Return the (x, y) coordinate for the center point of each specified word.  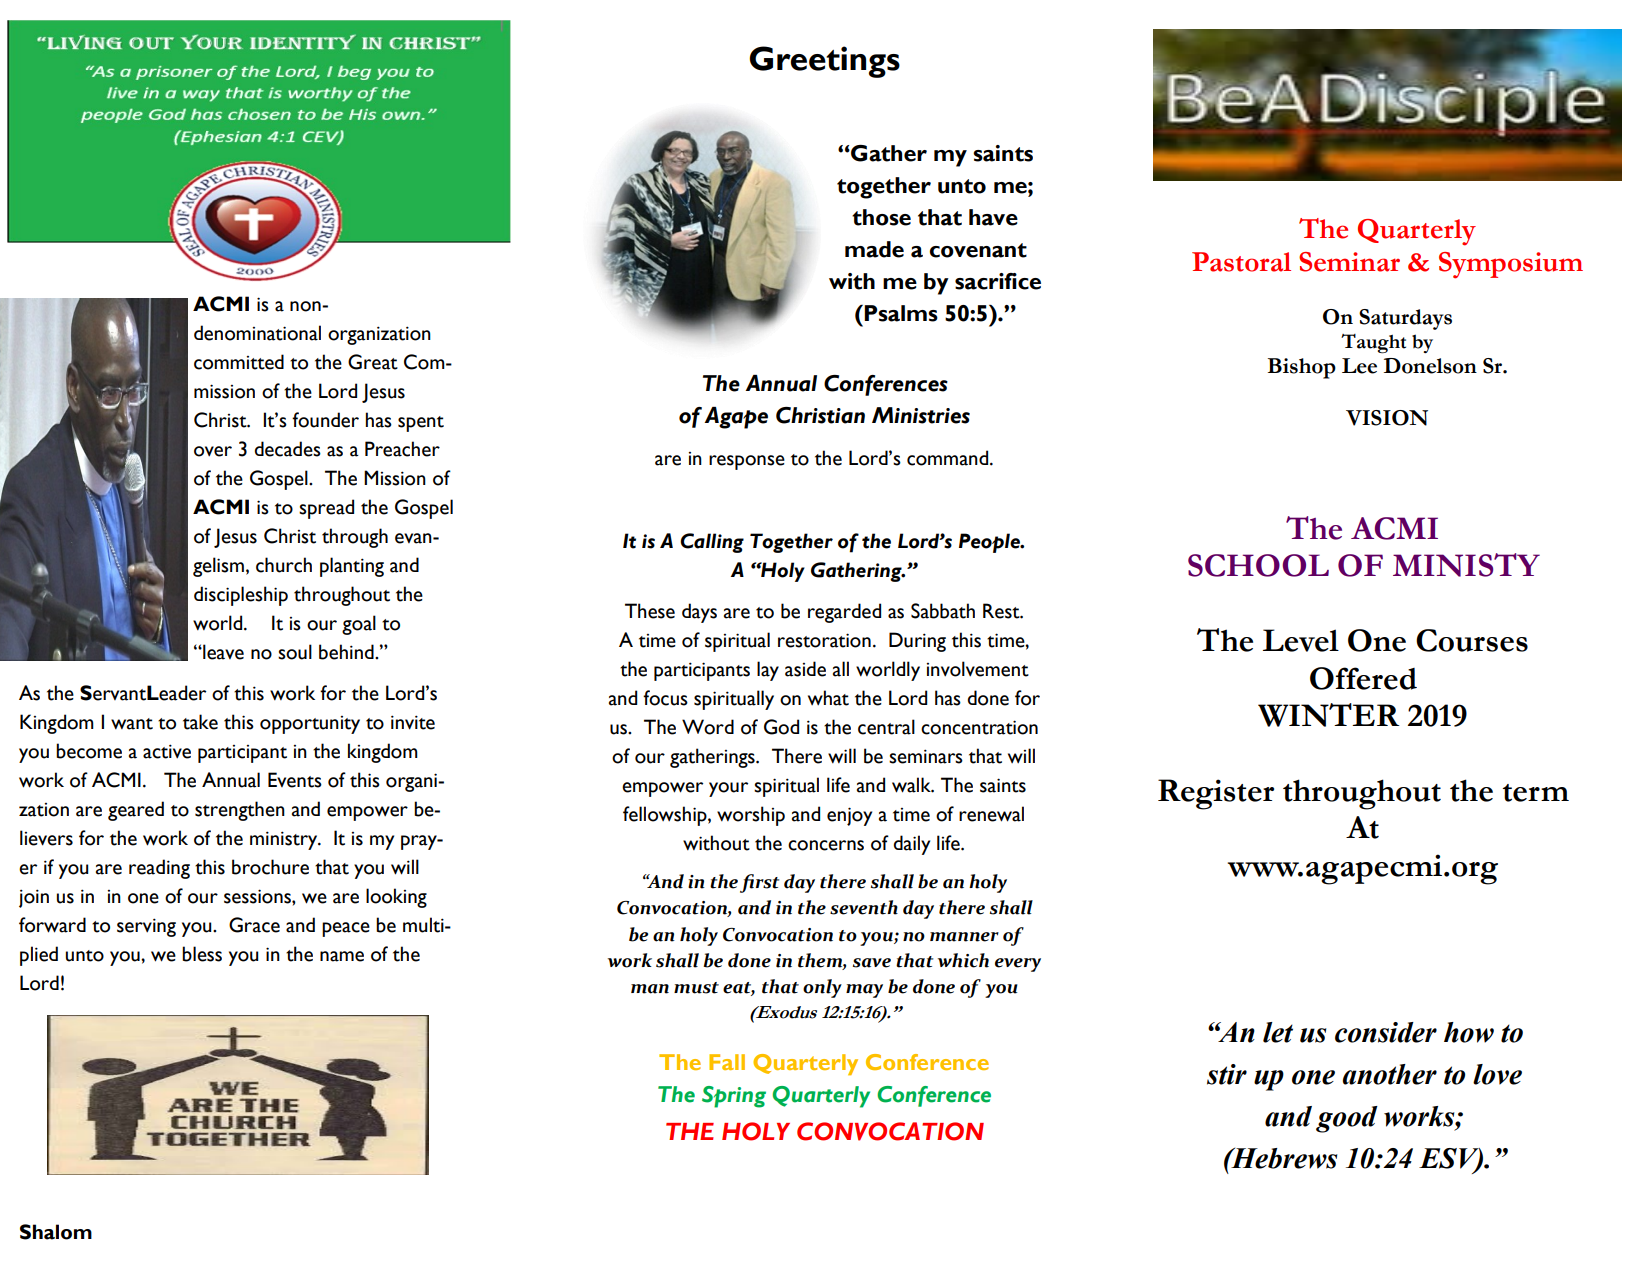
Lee (1359, 366)
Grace (254, 925)
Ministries (921, 415)
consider (1386, 1032)
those (881, 217)
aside (805, 669)
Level (1301, 640)
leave (222, 652)
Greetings (824, 62)
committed (239, 362)
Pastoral (1241, 262)
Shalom (56, 1232)
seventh (864, 907)
